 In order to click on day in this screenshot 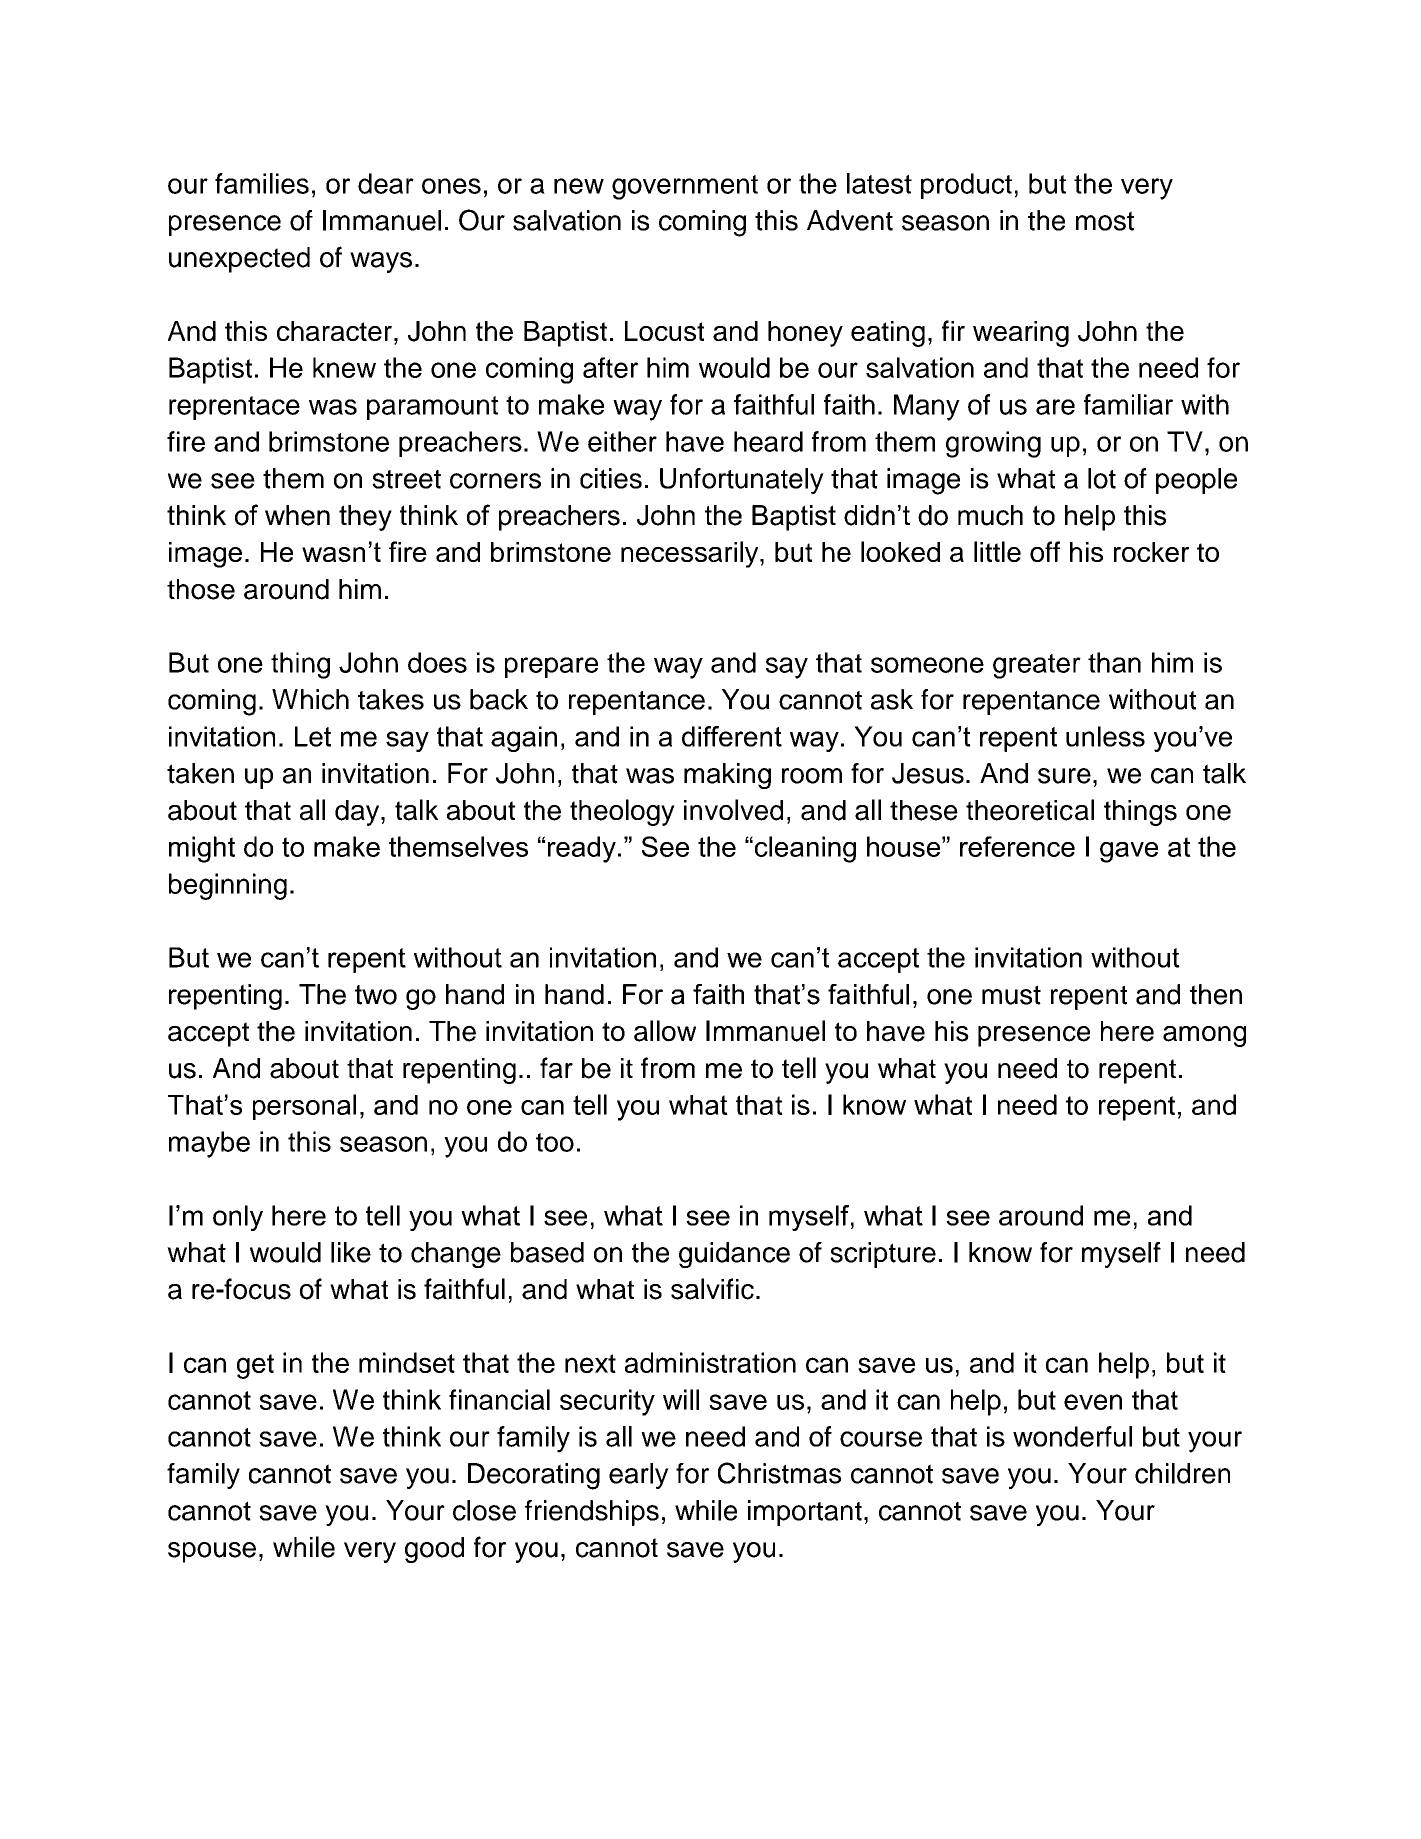, I will do `click(358, 813)`.
